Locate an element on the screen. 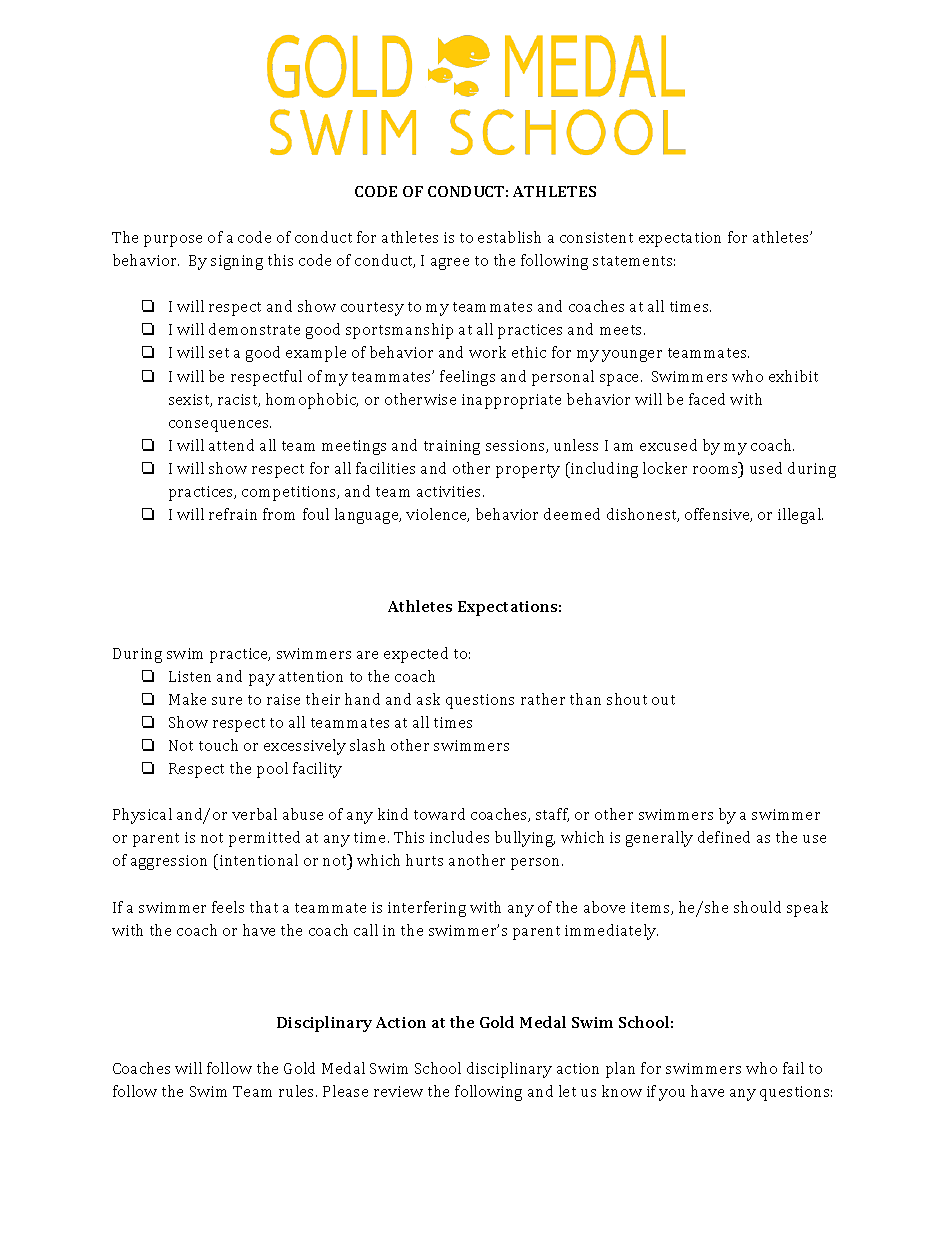  consistent is located at coordinates (596, 237).
